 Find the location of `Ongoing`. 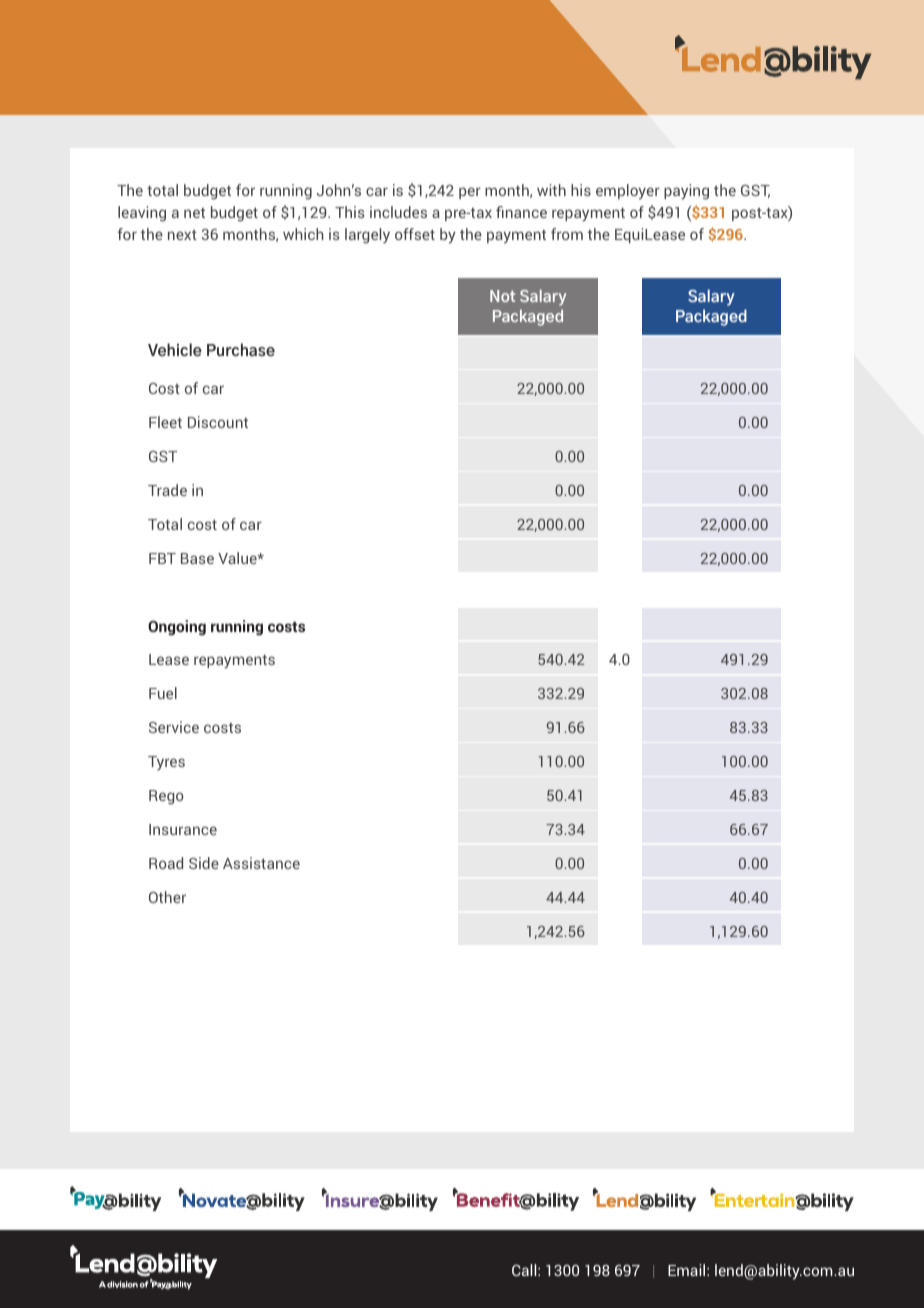

Ongoing is located at coordinates (177, 628).
